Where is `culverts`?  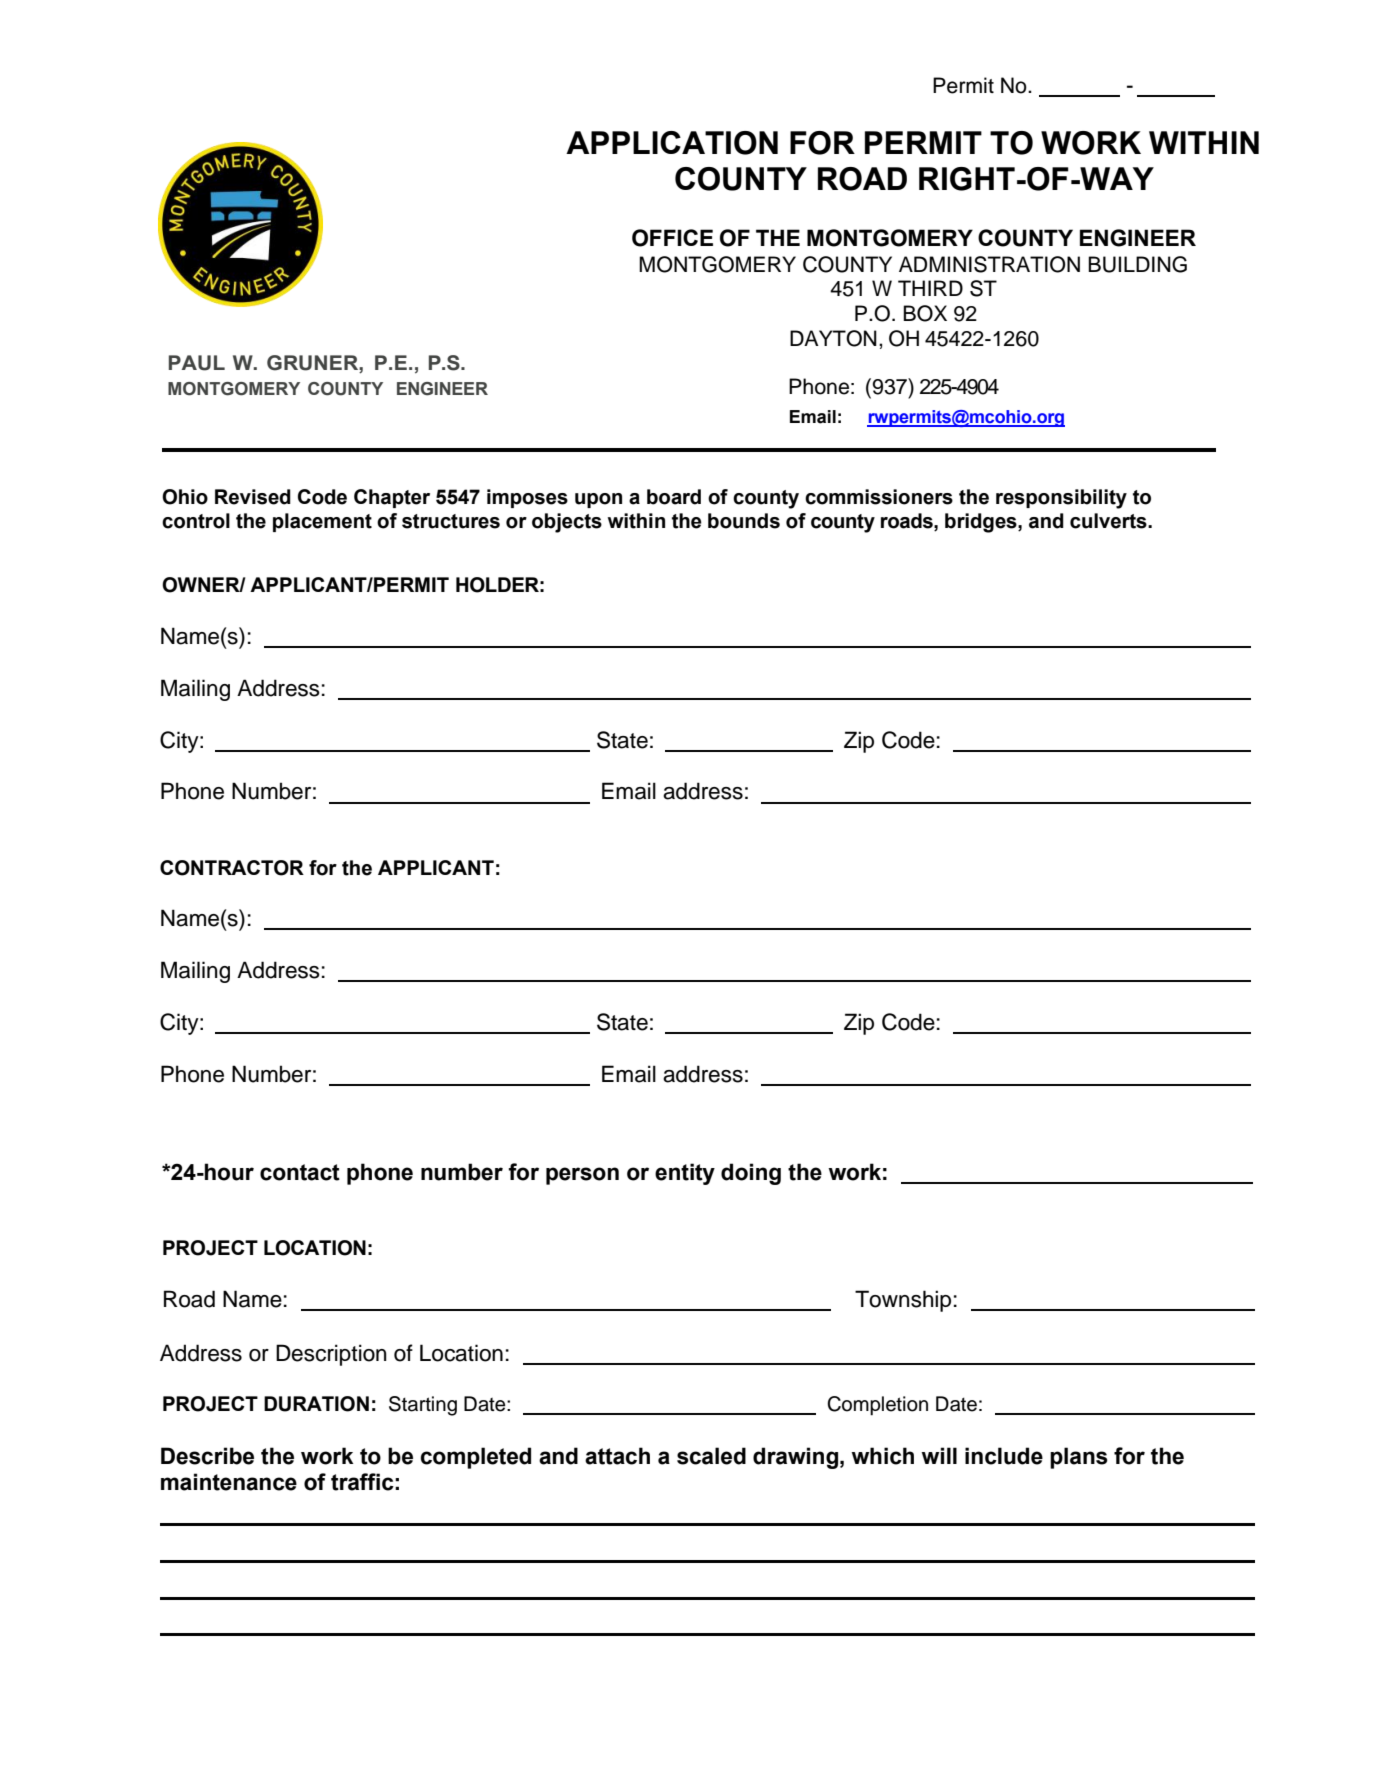
culverts is located at coordinates (1109, 521).
